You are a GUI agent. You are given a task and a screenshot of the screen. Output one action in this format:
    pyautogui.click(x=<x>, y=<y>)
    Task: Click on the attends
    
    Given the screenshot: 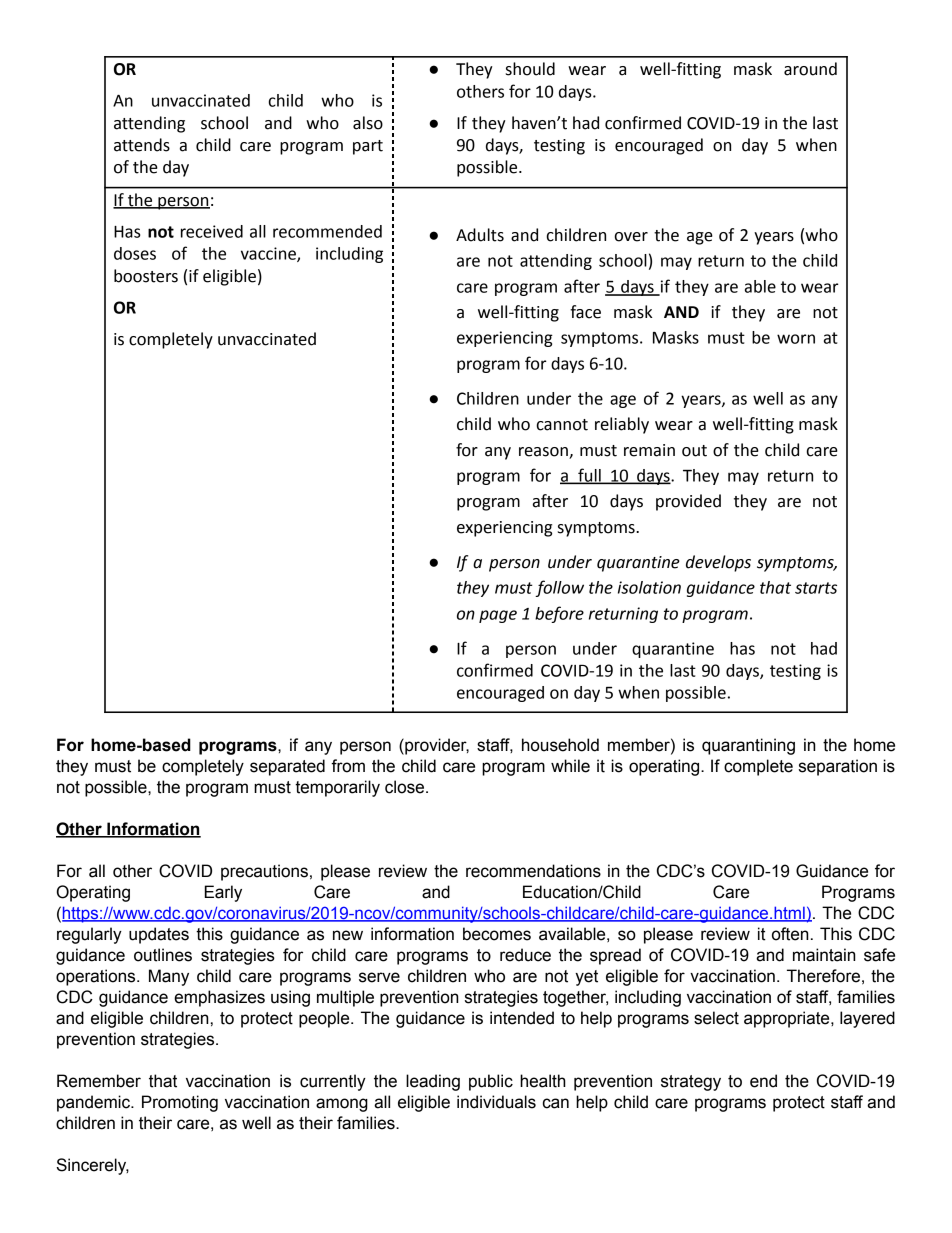 What is the action you would take?
    pyautogui.click(x=142, y=145)
